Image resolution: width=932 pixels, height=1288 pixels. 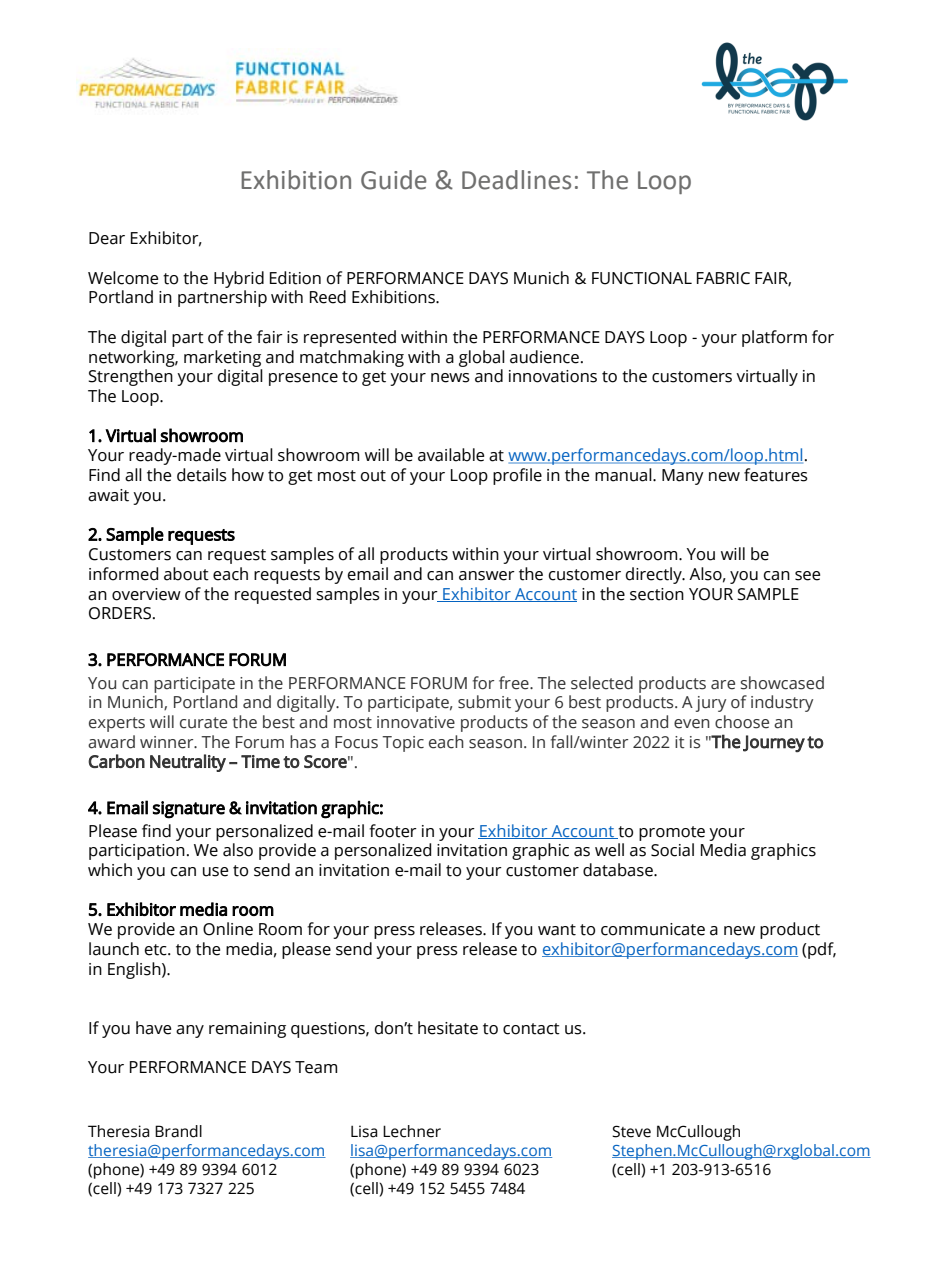 I want to click on Steve, so click(x=631, y=1131).
